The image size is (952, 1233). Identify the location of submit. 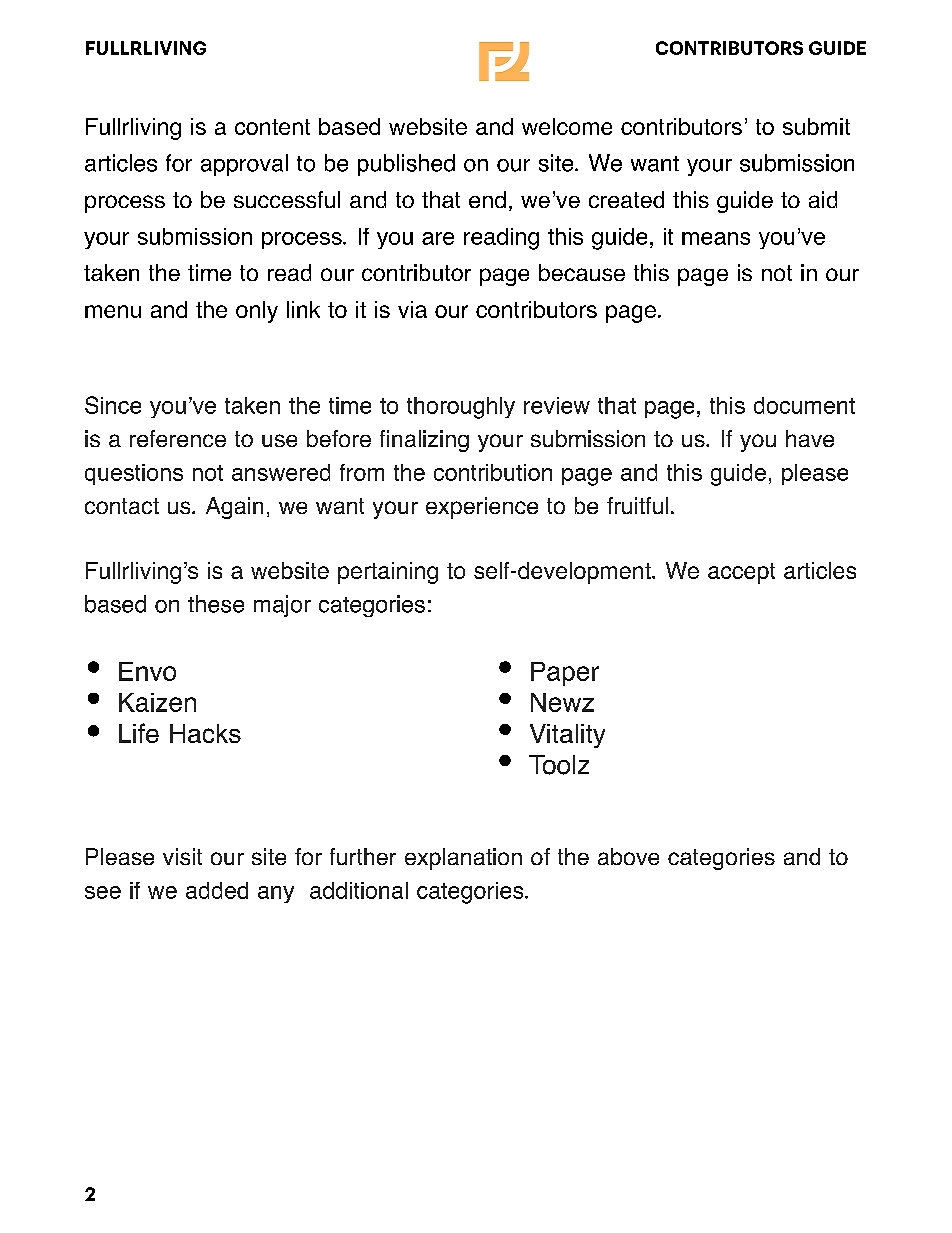
(816, 126).
